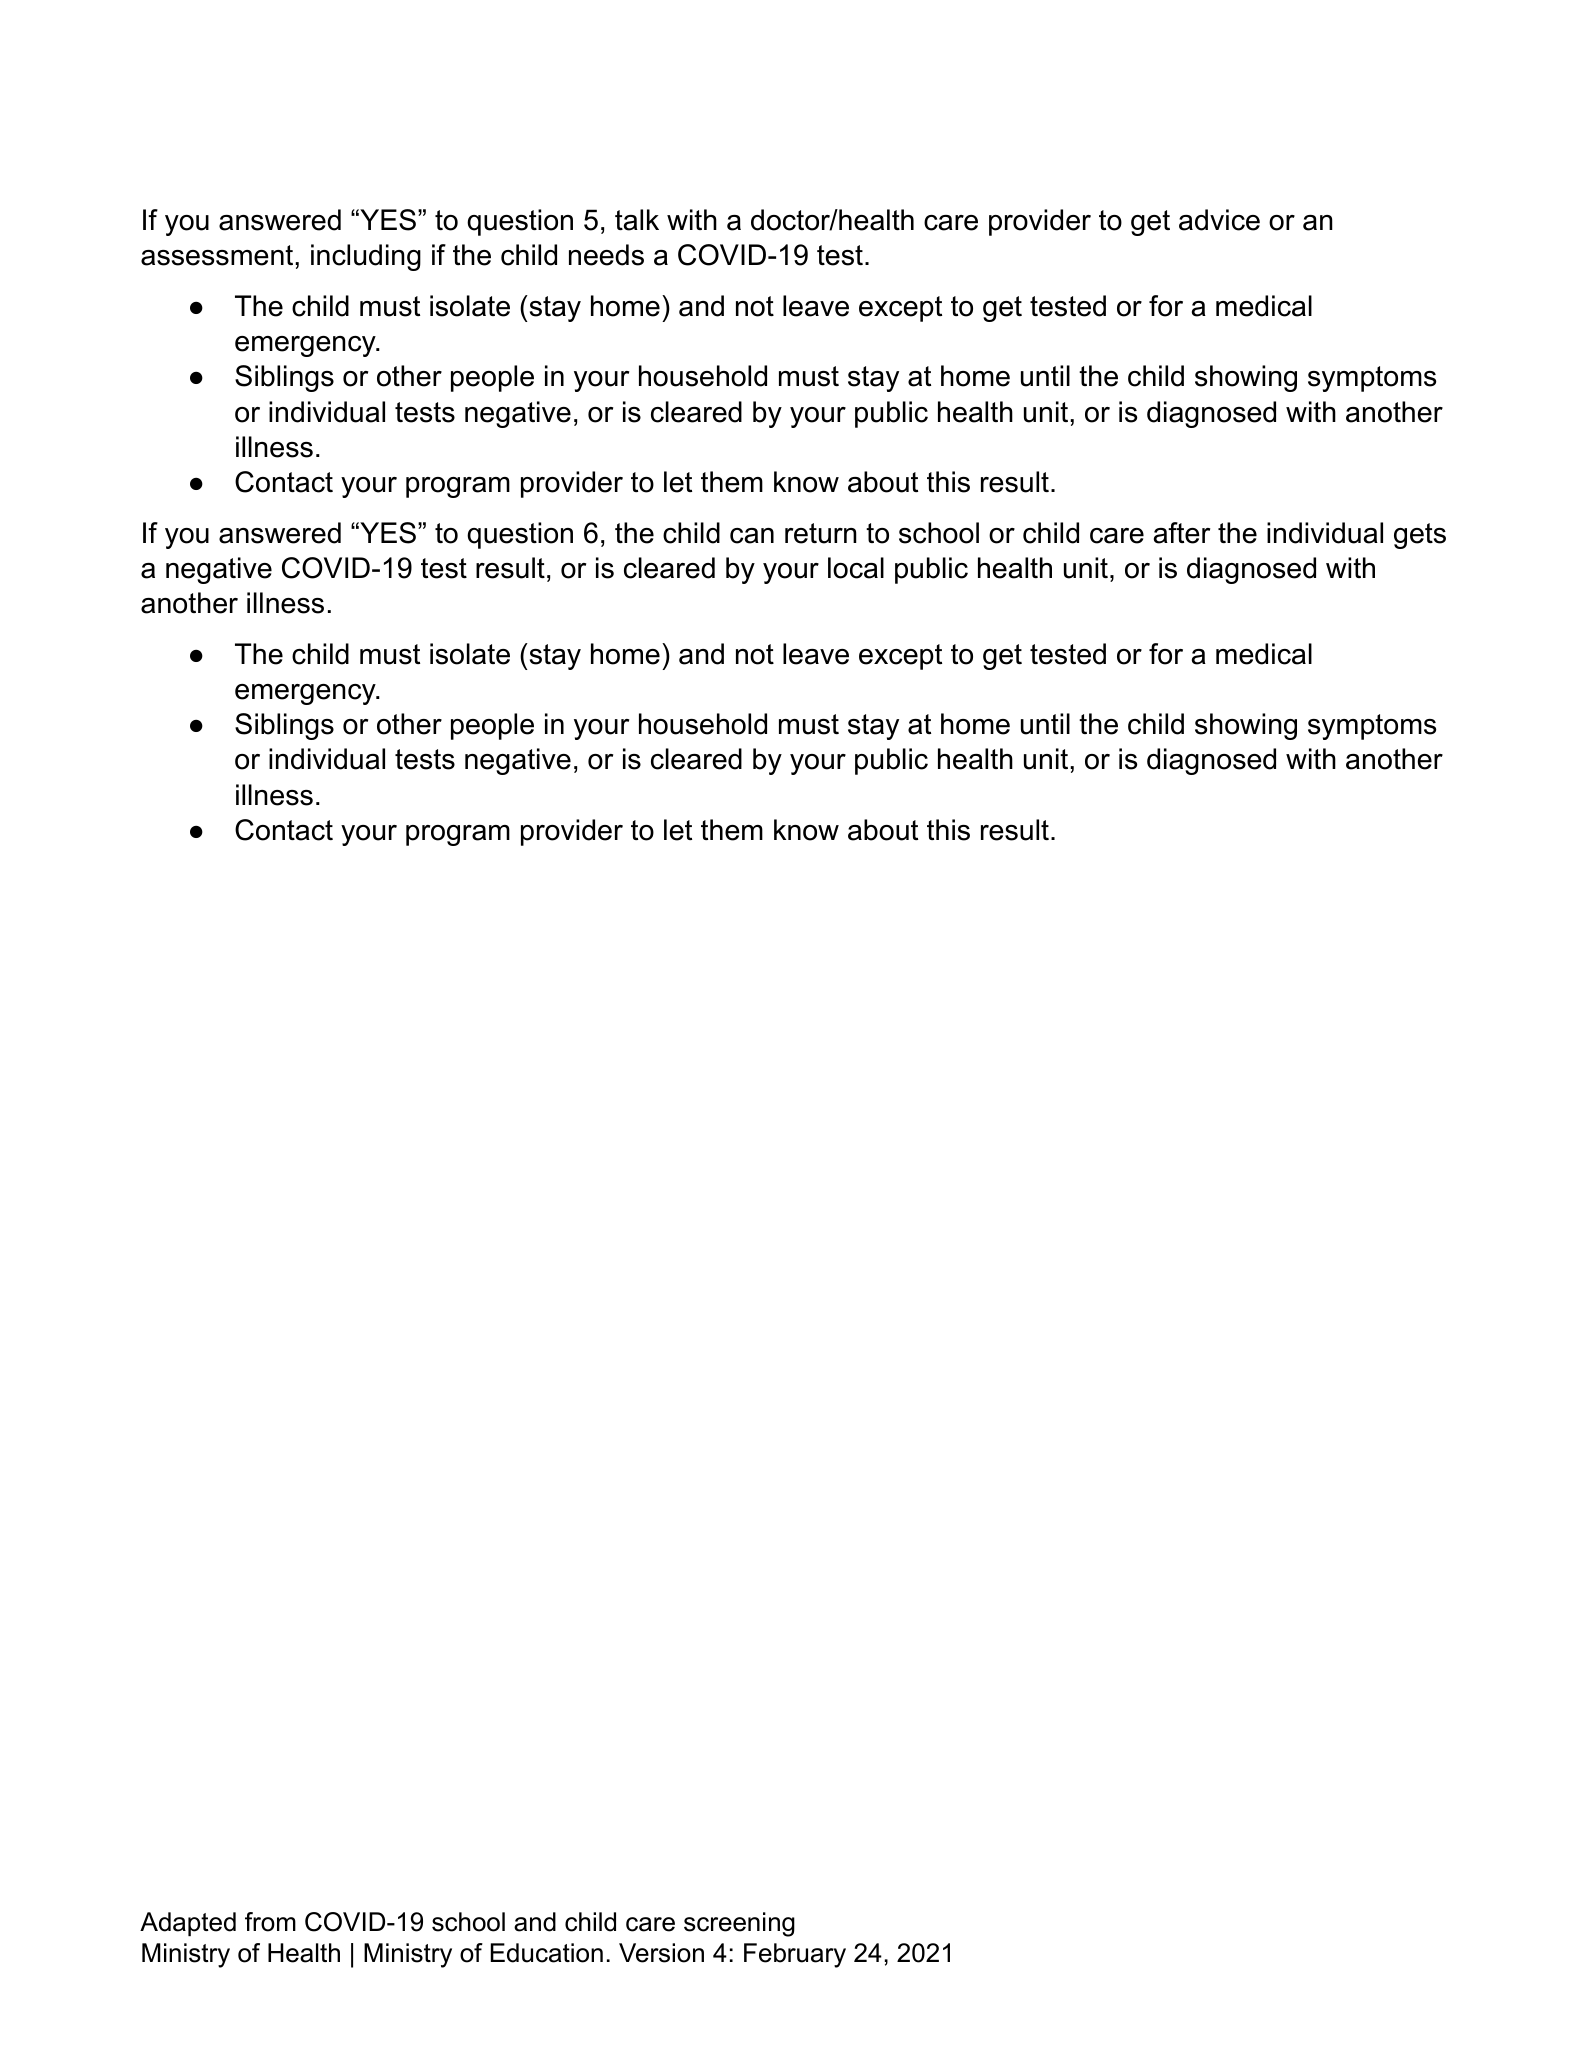 The image size is (1594, 2063). What do you see at coordinates (1219, 220) in the page?
I see `advice` at bounding box center [1219, 220].
